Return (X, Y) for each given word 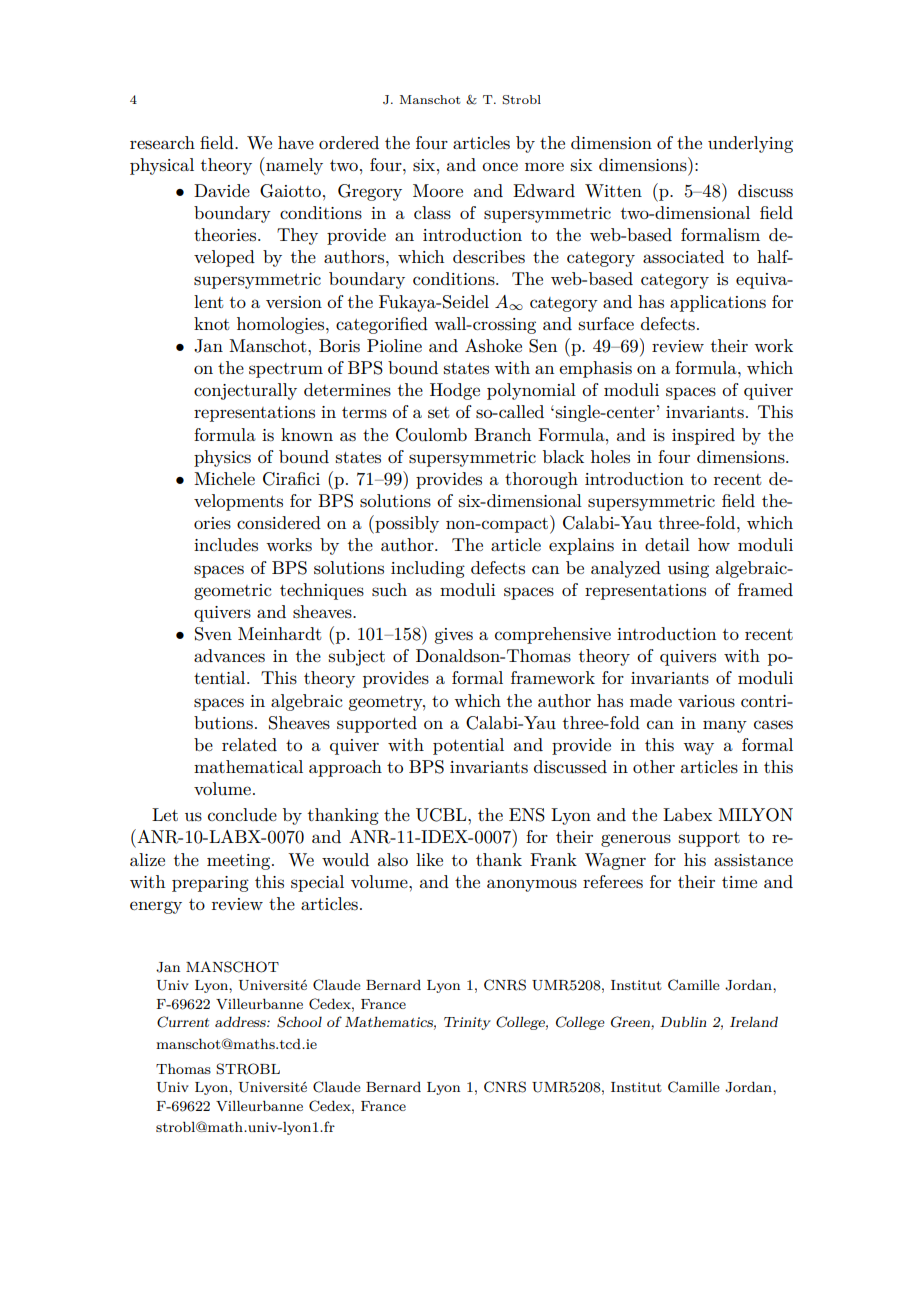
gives (453, 636)
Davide (222, 190)
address (241, 1021)
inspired (703, 436)
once (500, 166)
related (249, 744)
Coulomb (431, 435)
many (725, 726)
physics (222, 458)
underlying (750, 144)
